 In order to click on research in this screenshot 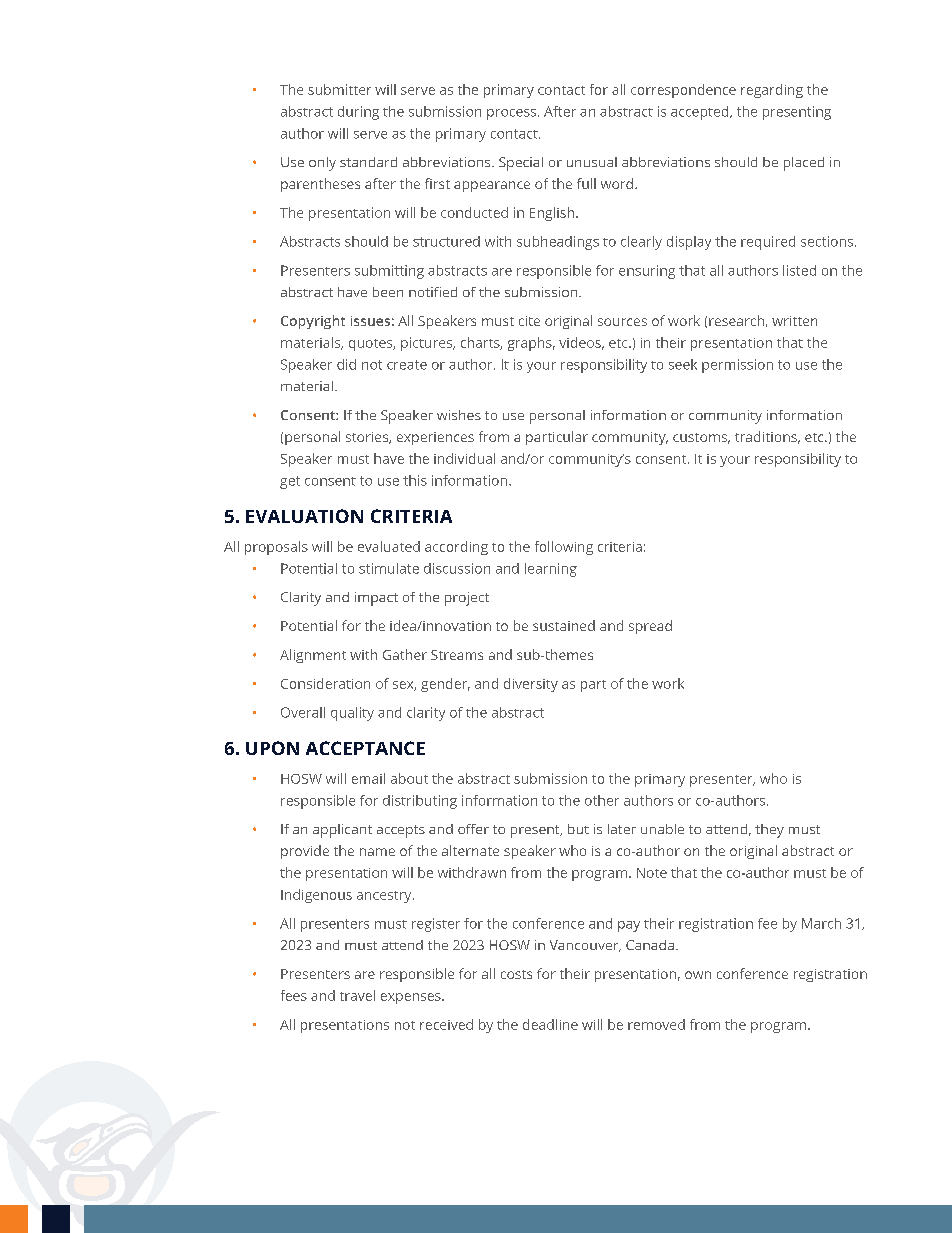, I will do `click(736, 320)`.
